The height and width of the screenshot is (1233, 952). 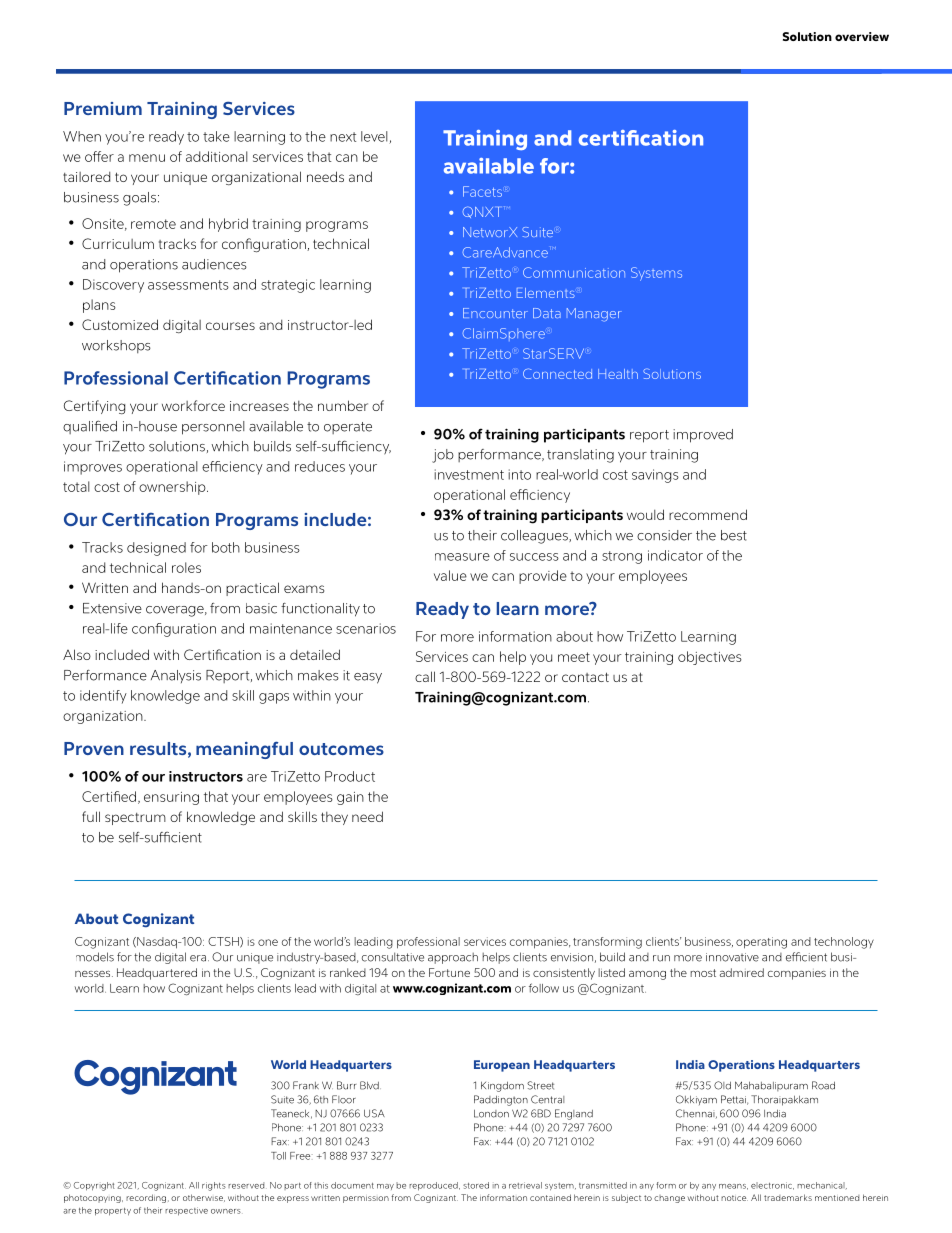 I want to click on Encounter, so click(x=495, y=313).
